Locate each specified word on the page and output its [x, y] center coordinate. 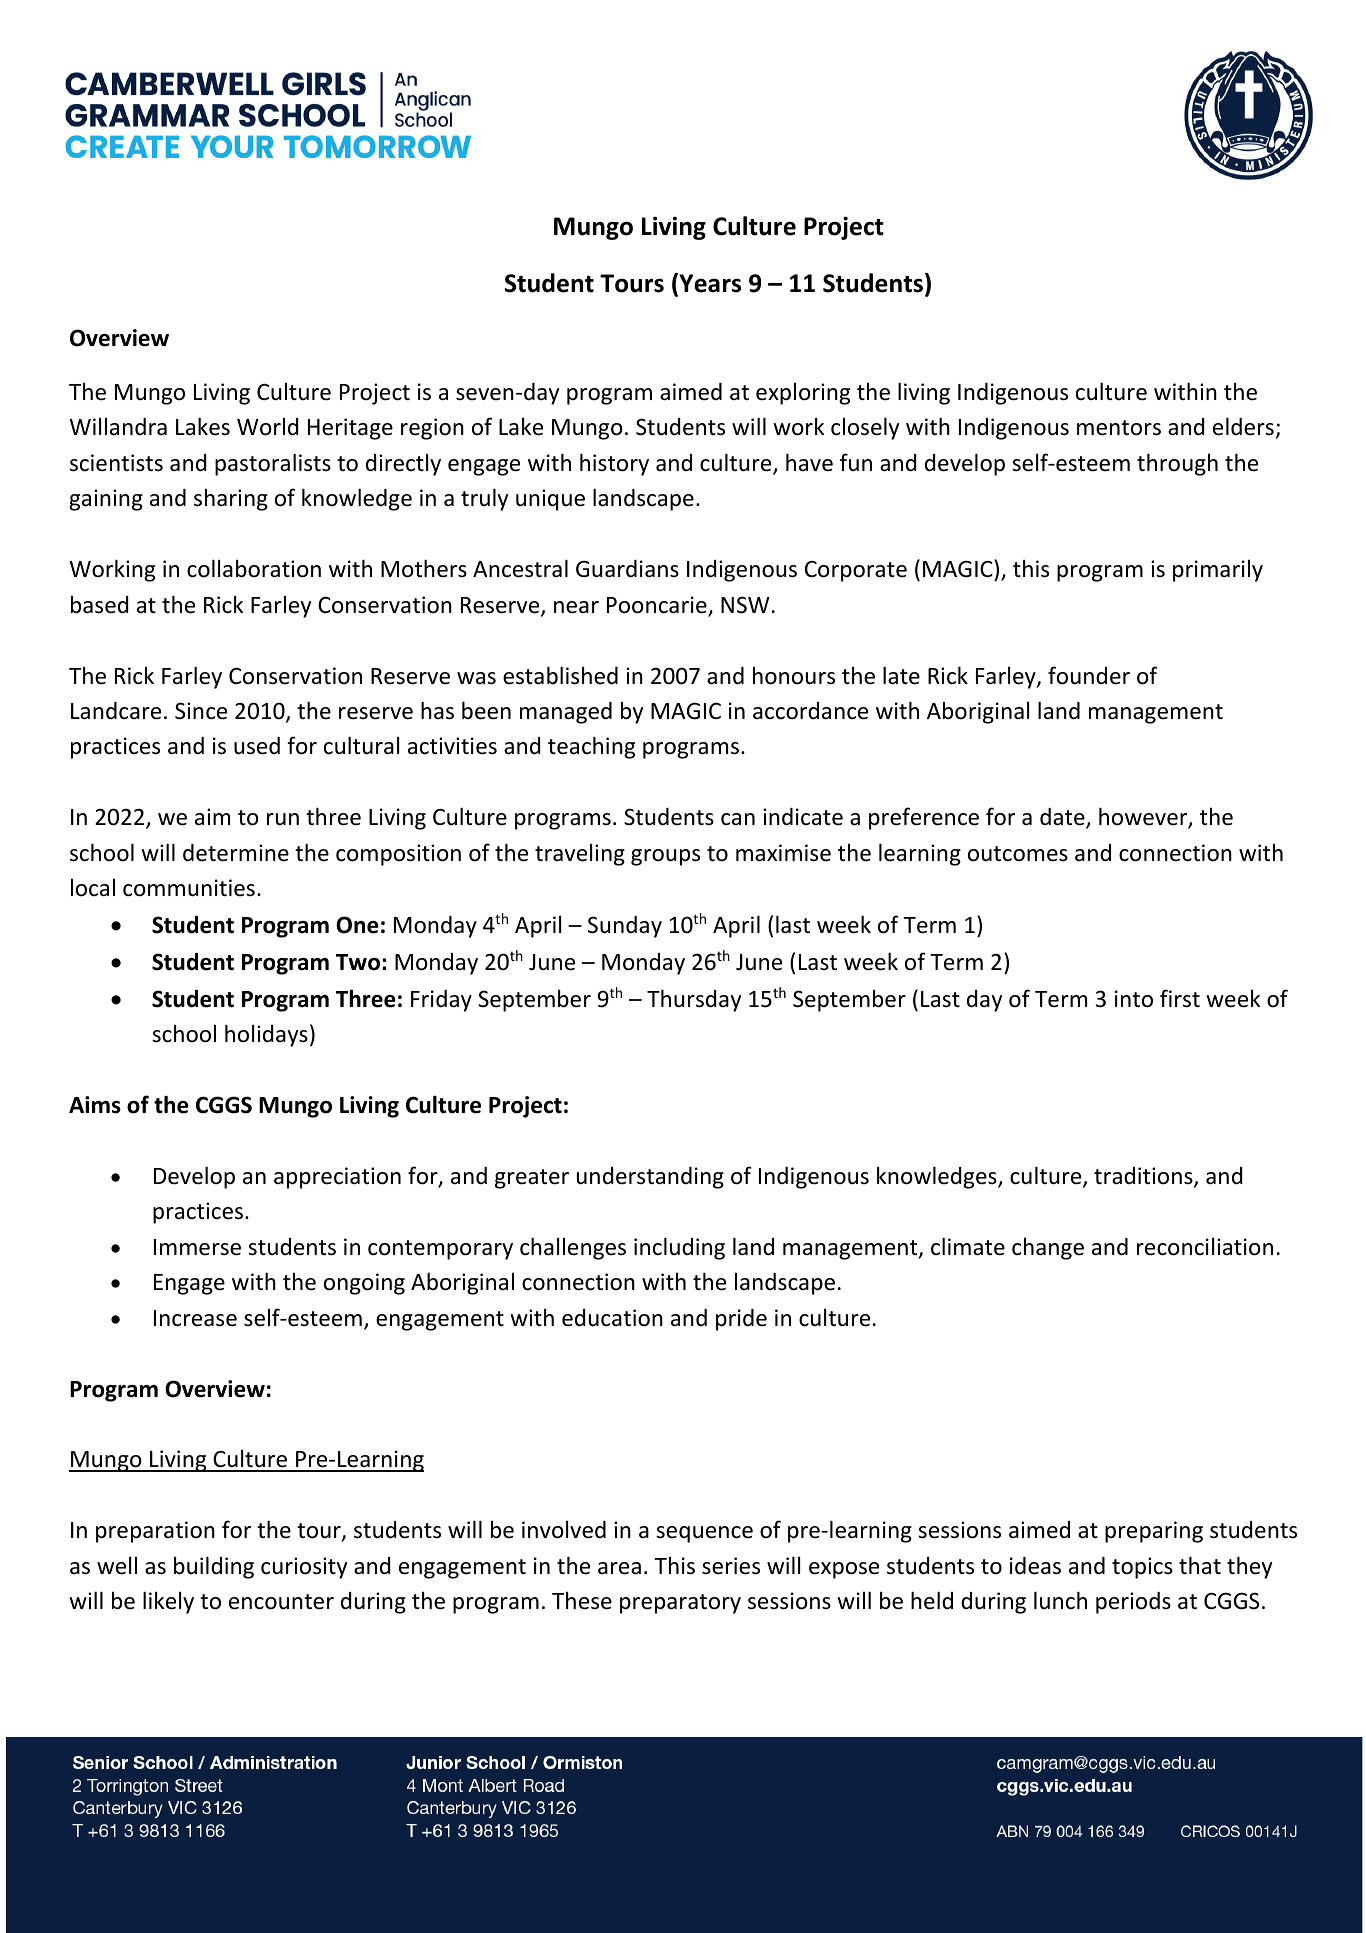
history [614, 464]
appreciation [337, 1178]
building [214, 1567]
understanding [650, 1178]
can [738, 819]
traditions [1144, 1177]
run [283, 819]
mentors [1119, 428]
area [619, 1568]
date [1063, 818]
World [267, 426]
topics [1142, 1568]
